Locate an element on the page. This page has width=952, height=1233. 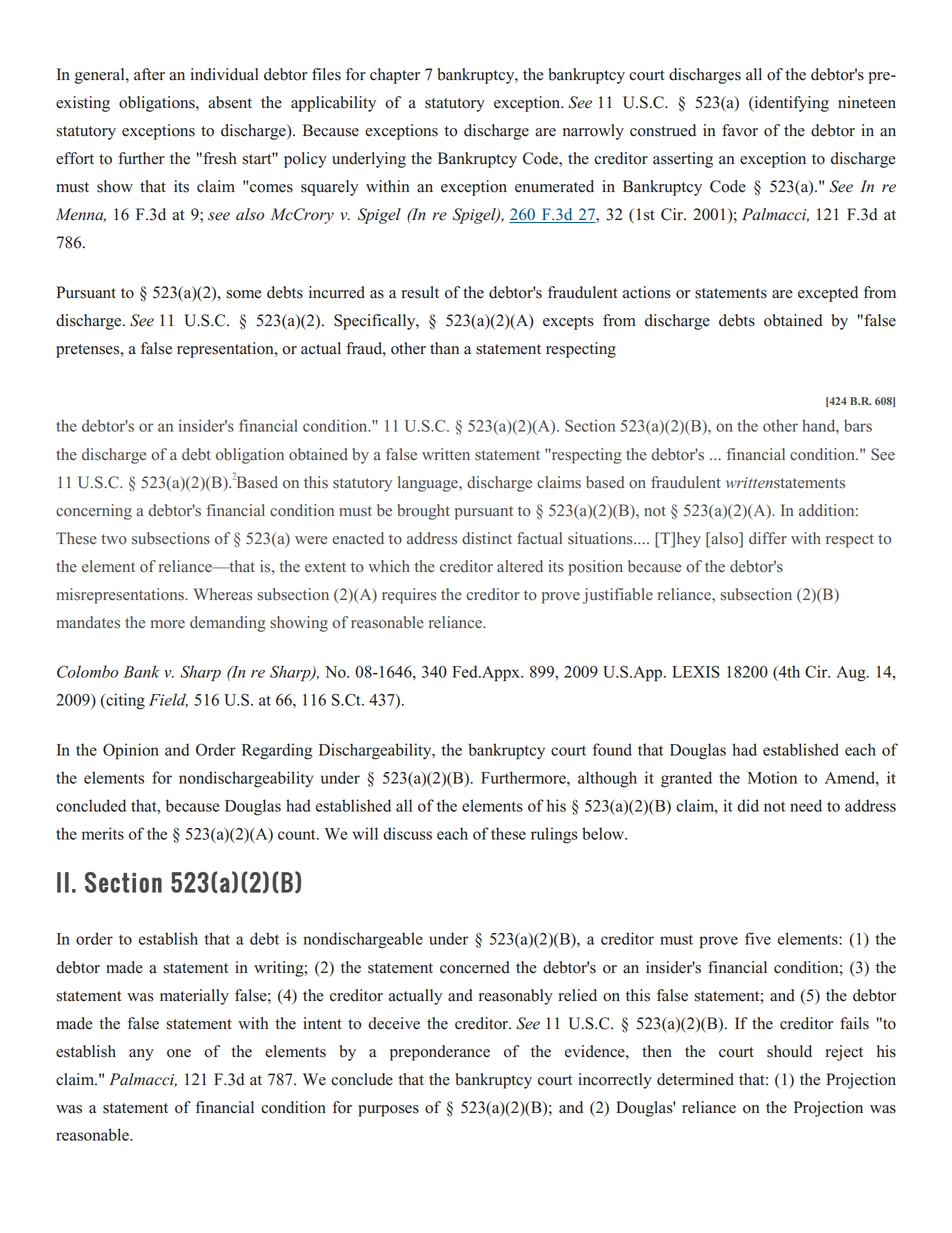
one is located at coordinates (179, 1053).
